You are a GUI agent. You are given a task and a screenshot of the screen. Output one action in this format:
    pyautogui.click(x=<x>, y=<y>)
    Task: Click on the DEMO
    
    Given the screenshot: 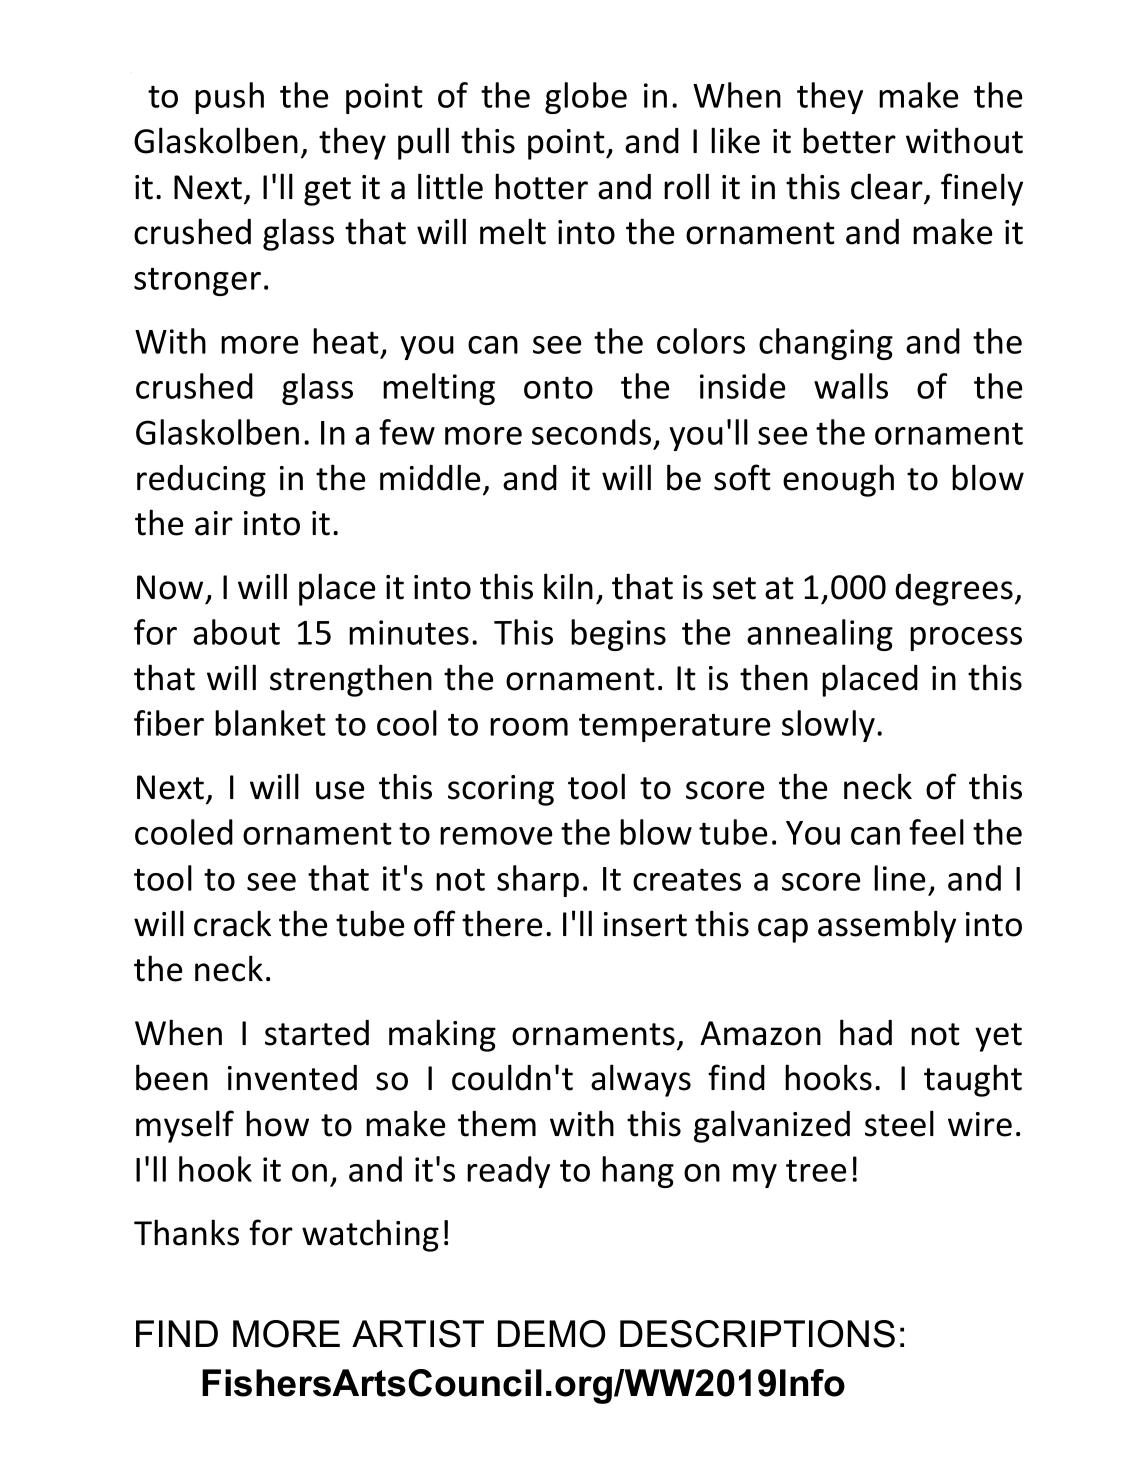 What is the action you would take?
    pyautogui.click(x=551, y=1334)
